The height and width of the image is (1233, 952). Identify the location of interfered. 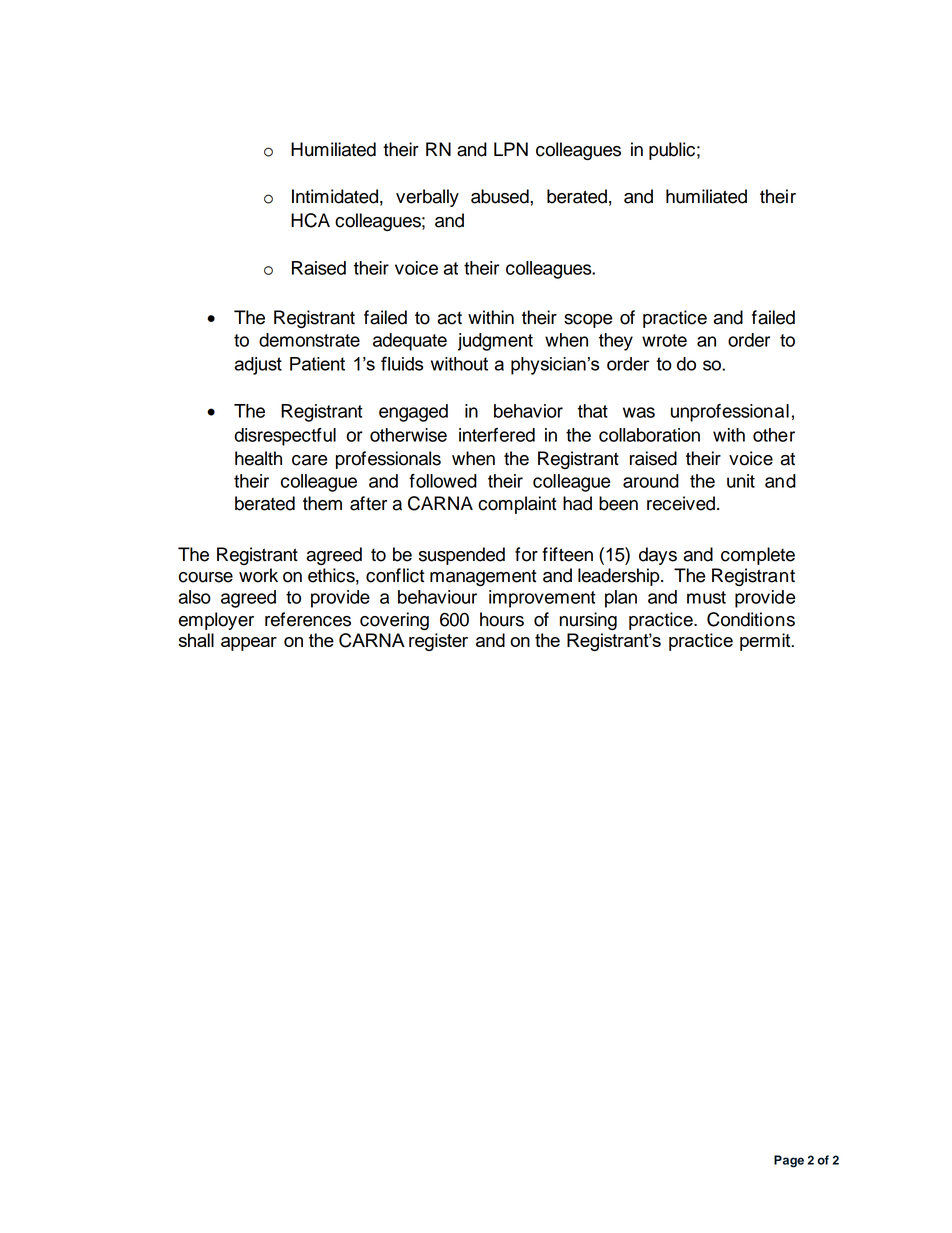
(497, 435).
